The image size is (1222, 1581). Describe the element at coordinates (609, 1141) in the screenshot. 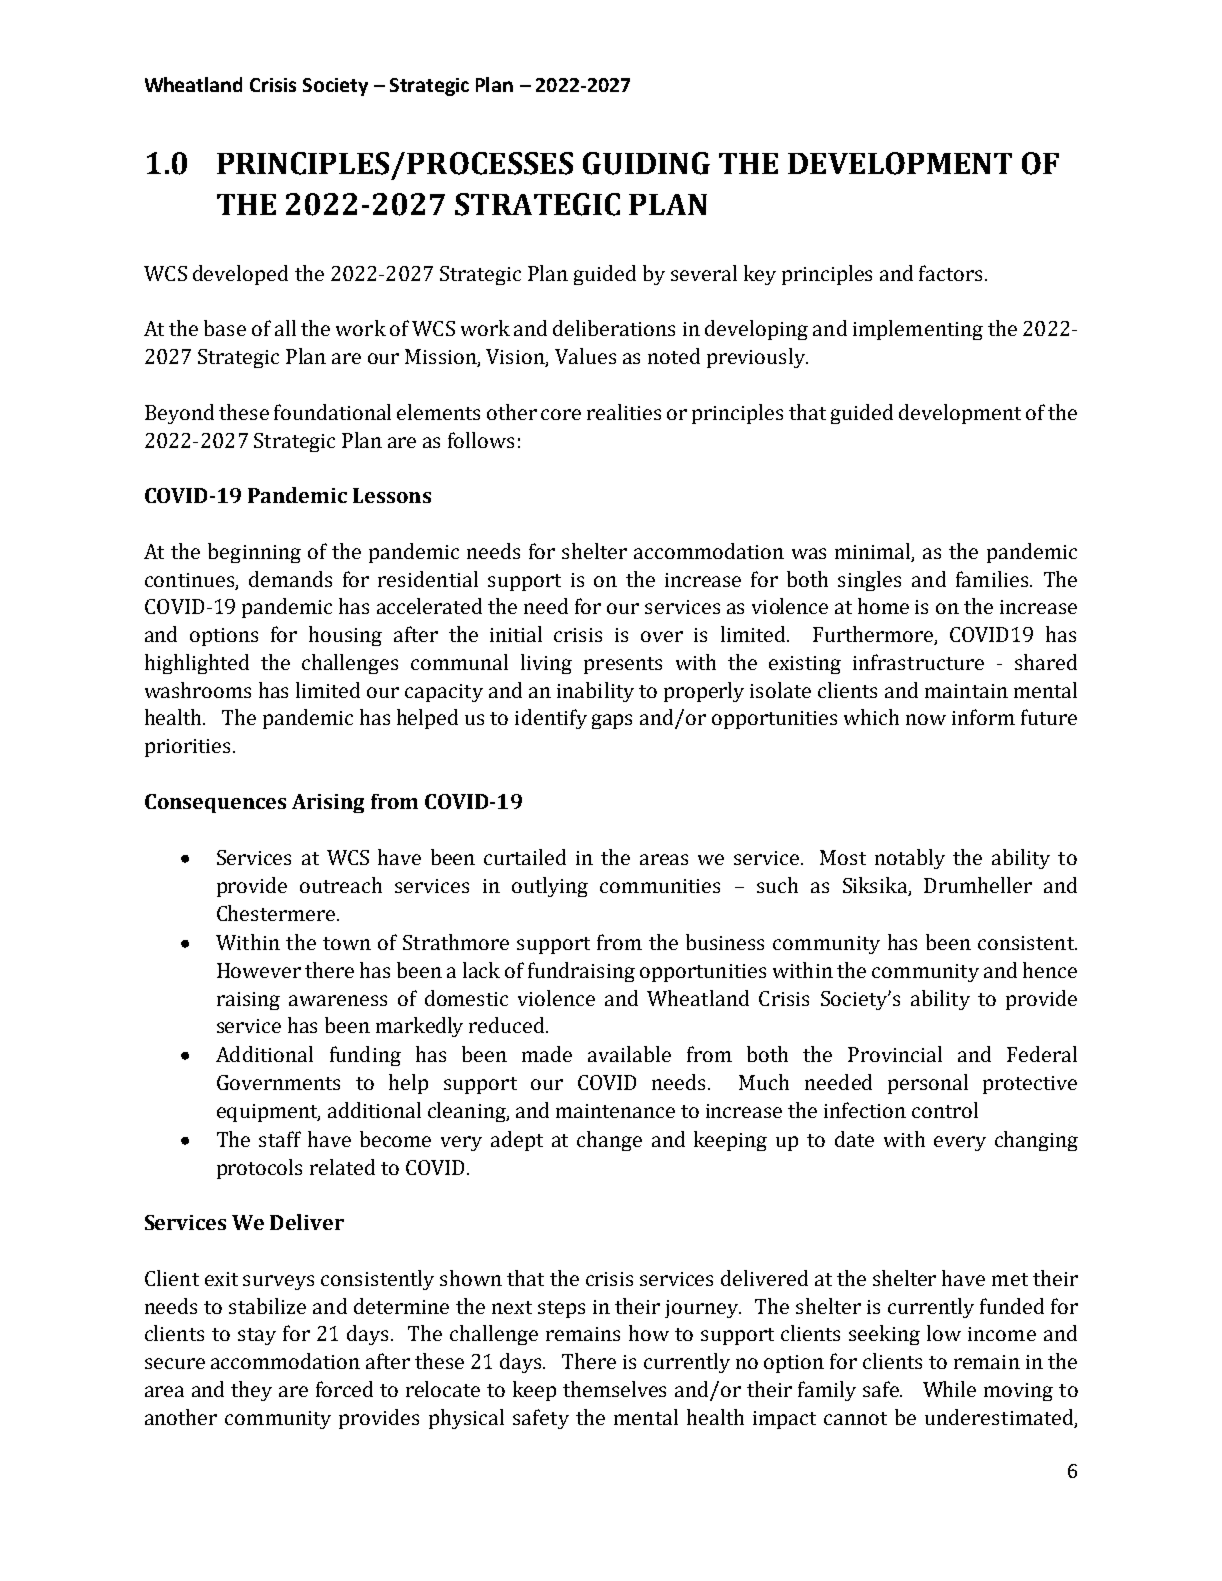

I see `change` at that location.
